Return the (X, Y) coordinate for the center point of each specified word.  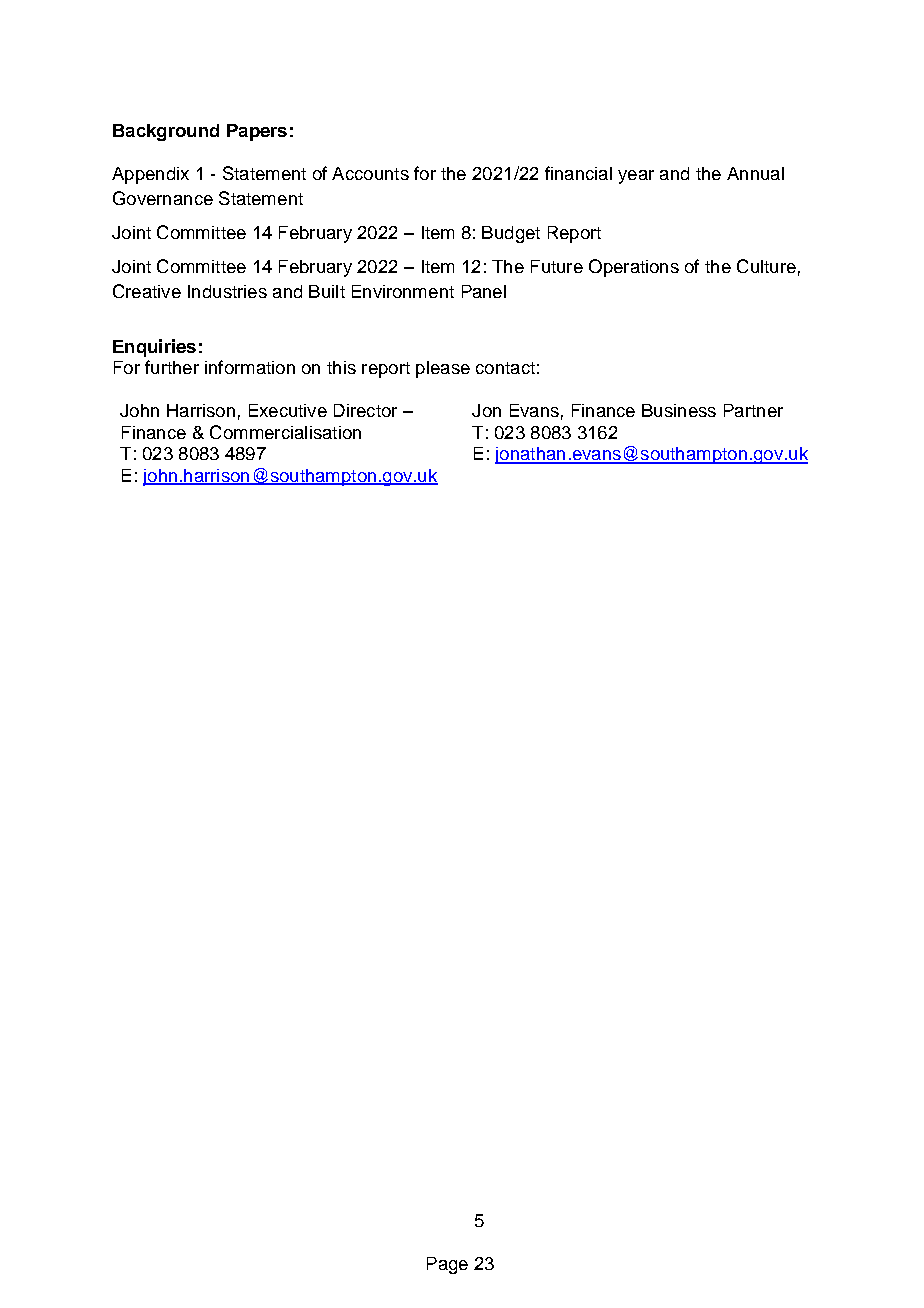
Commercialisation (285, 432)
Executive (288, 410)
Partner (753, 410)
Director (365, 410)
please (443, 369)
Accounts (370, 173)
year (636, 177)
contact (505, 368)
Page (447, 1265)
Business (679, 410)
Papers (257, 132)
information (250, 367)
